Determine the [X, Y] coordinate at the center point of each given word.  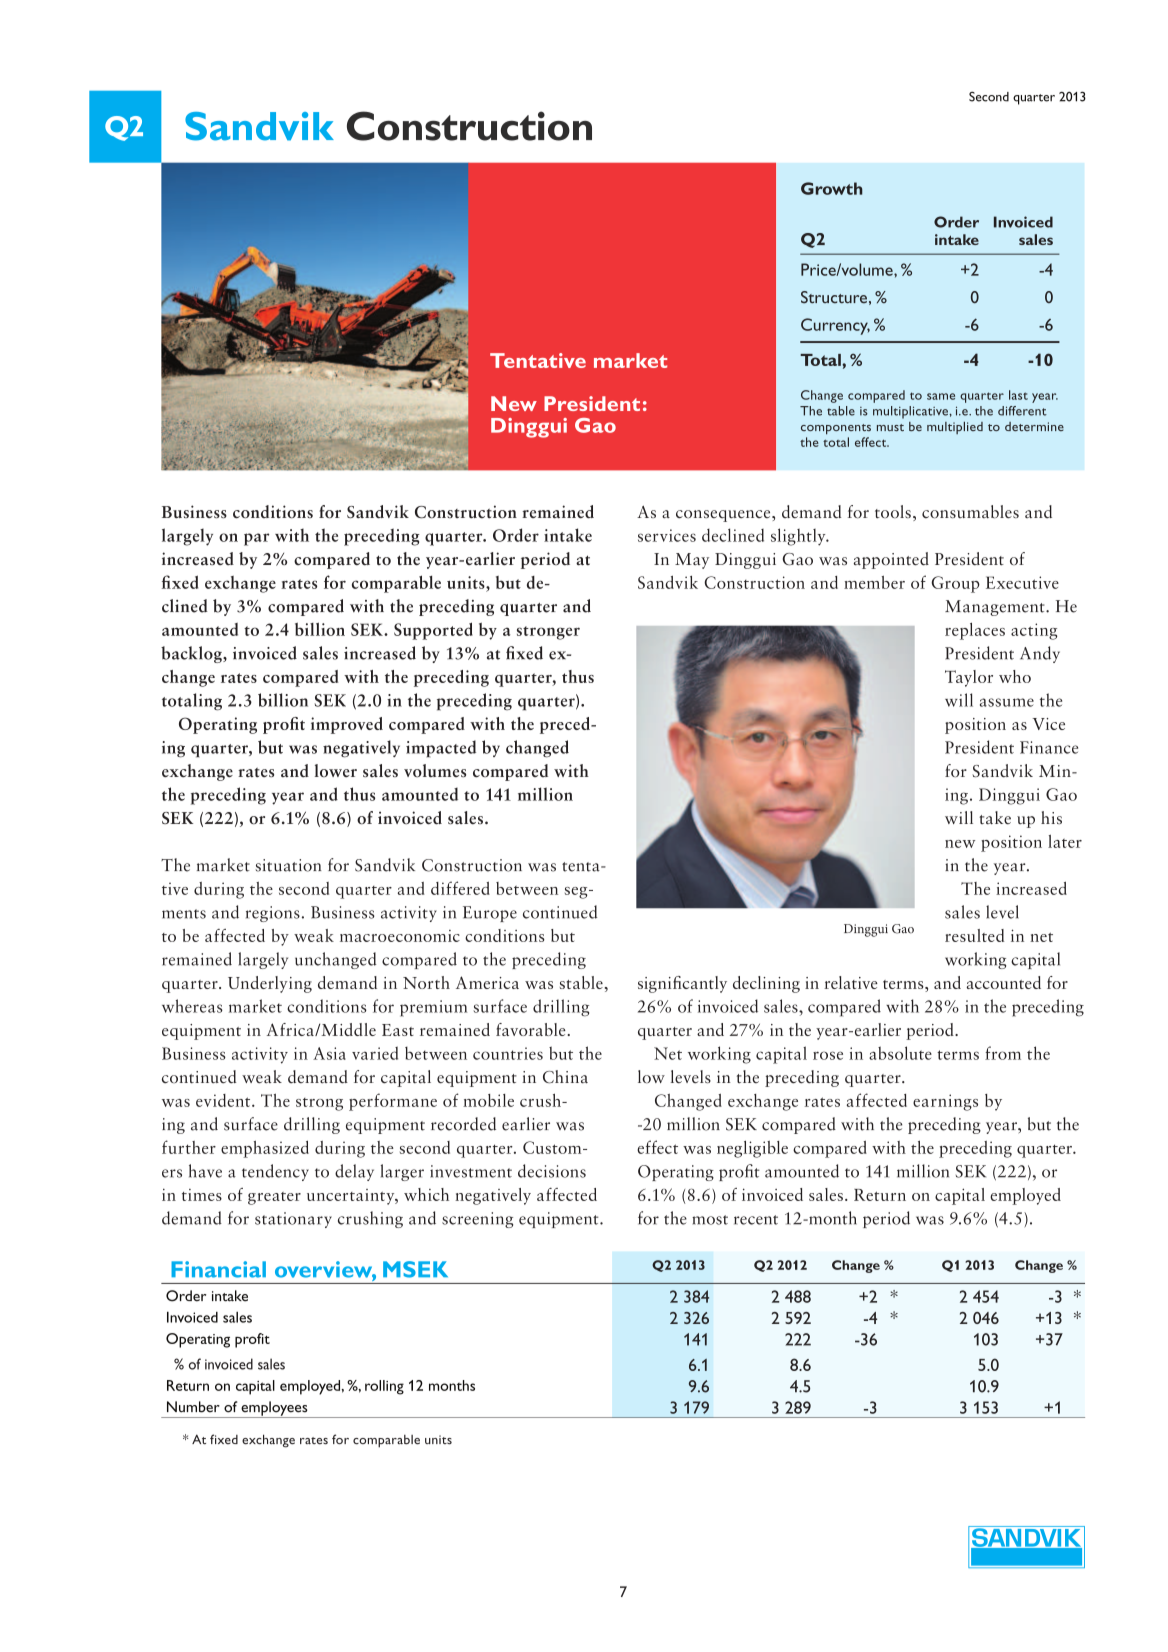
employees [274, 1409]
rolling [384, 1387]
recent [756, 1220]
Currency [835, 326]
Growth [832, 188]
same [941, 396]
